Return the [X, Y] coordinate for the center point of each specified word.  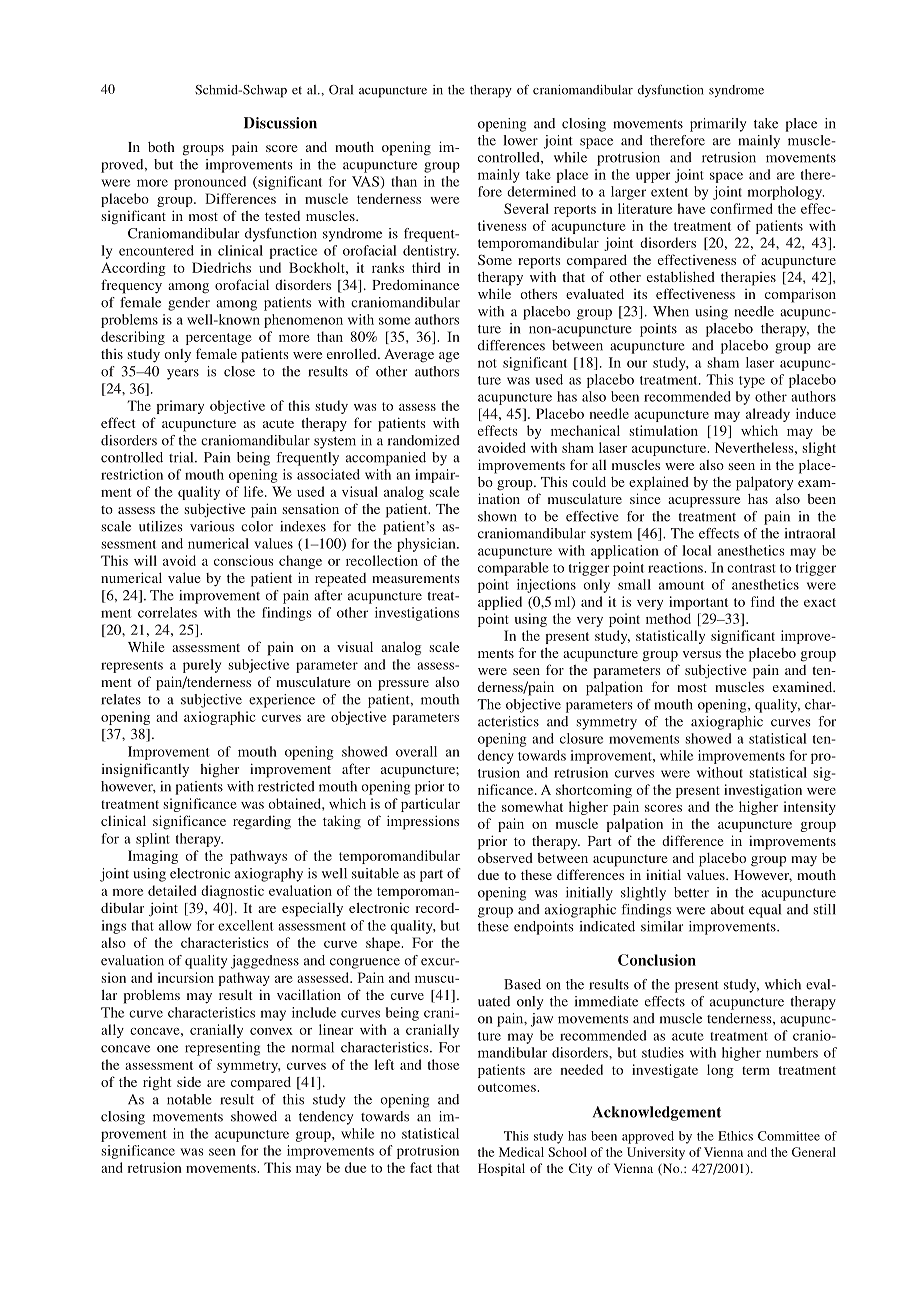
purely [202, 666]
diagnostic [232, 892]
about [727, 909]
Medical [521, 1152]
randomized [424, 440]
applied [500, 603]
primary [180, 407]
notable [189, 1099]
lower [521, 140]
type [752, 382]
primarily [718, 125]
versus [702, 654]
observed [505, 858]
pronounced [210, 183]
